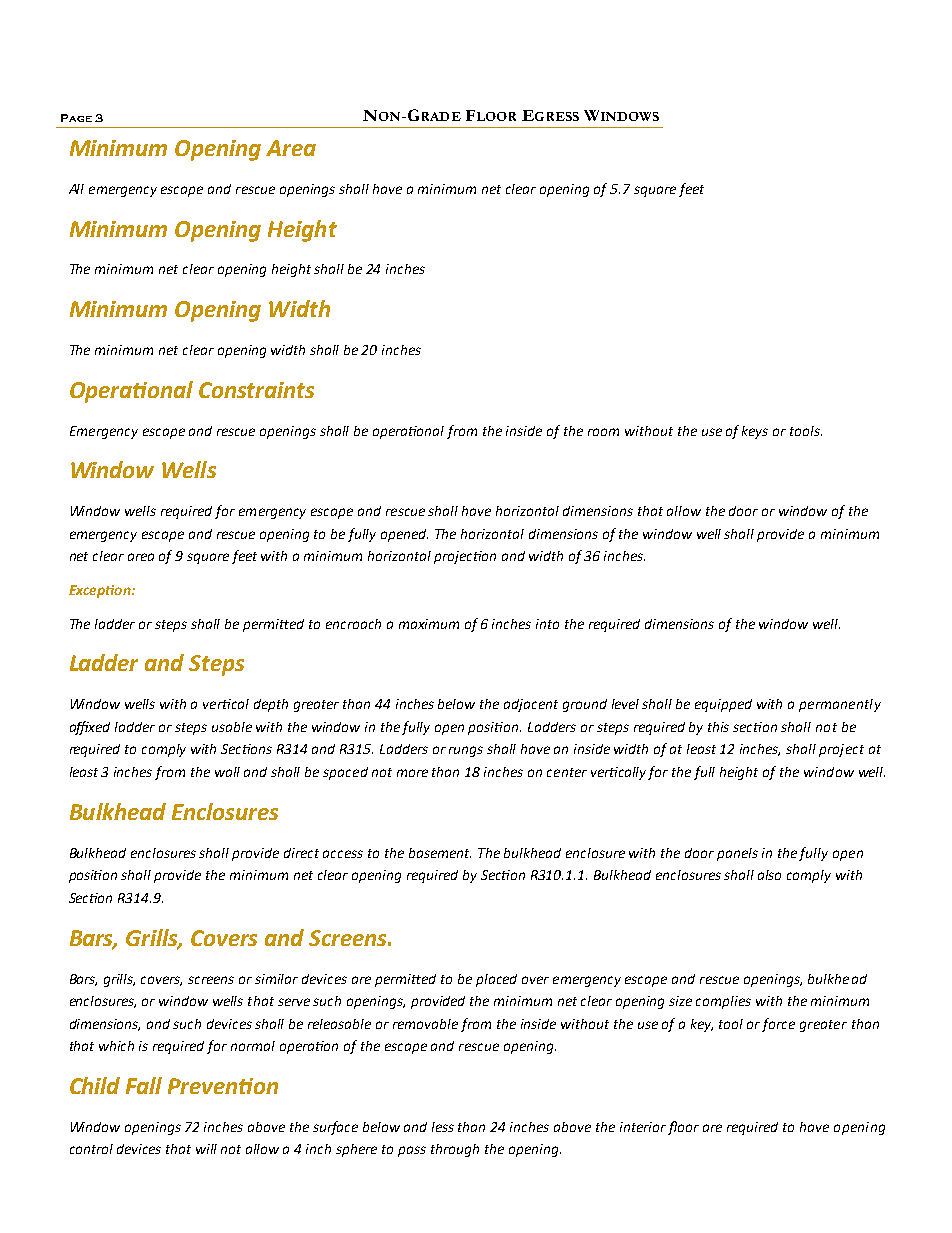  What do you see at coordinates (256, 390) in the screenshot?
I see `Constraints` at bounding box center [256, 390].
